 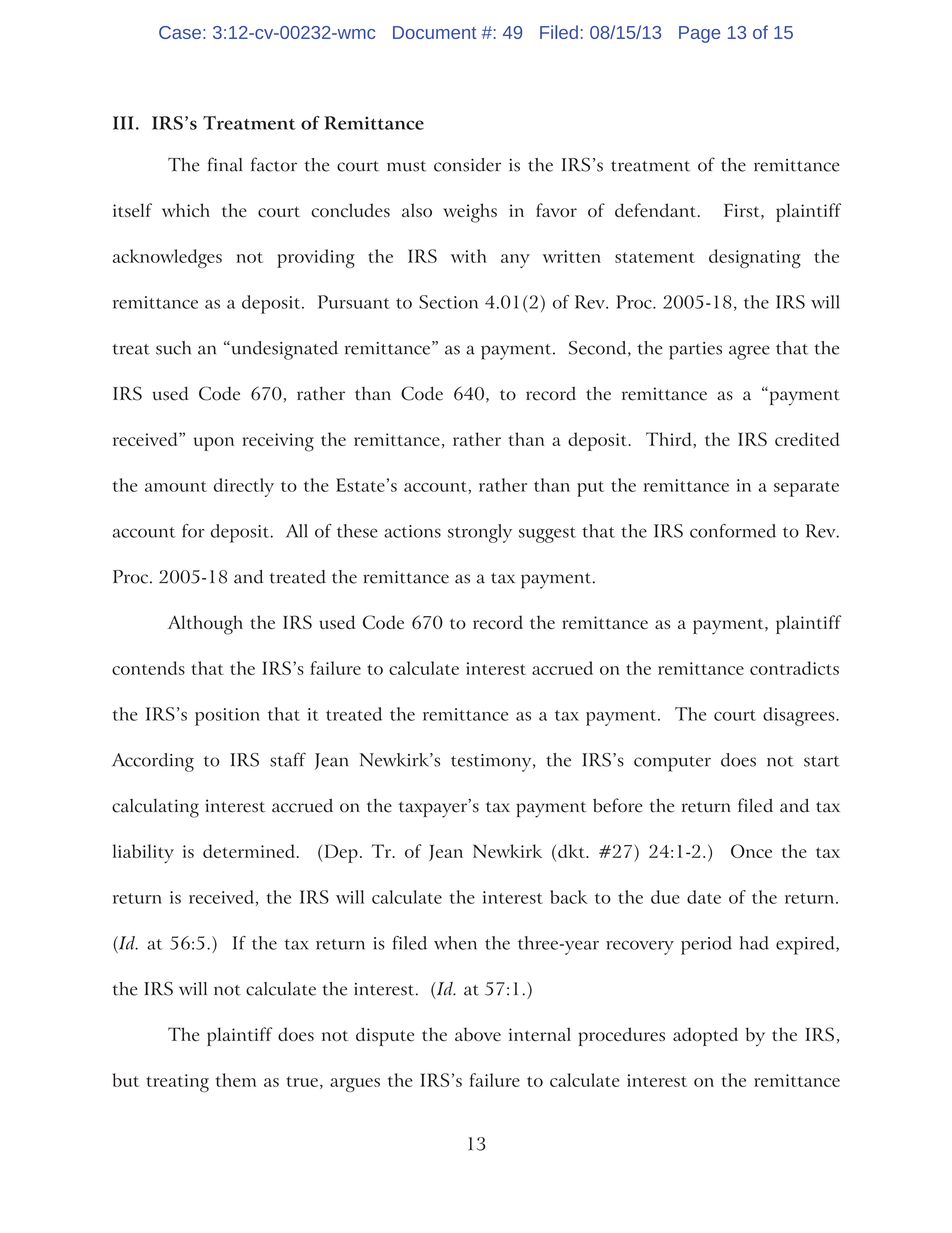 I want to click on Although, so click(x=205, y=625).
